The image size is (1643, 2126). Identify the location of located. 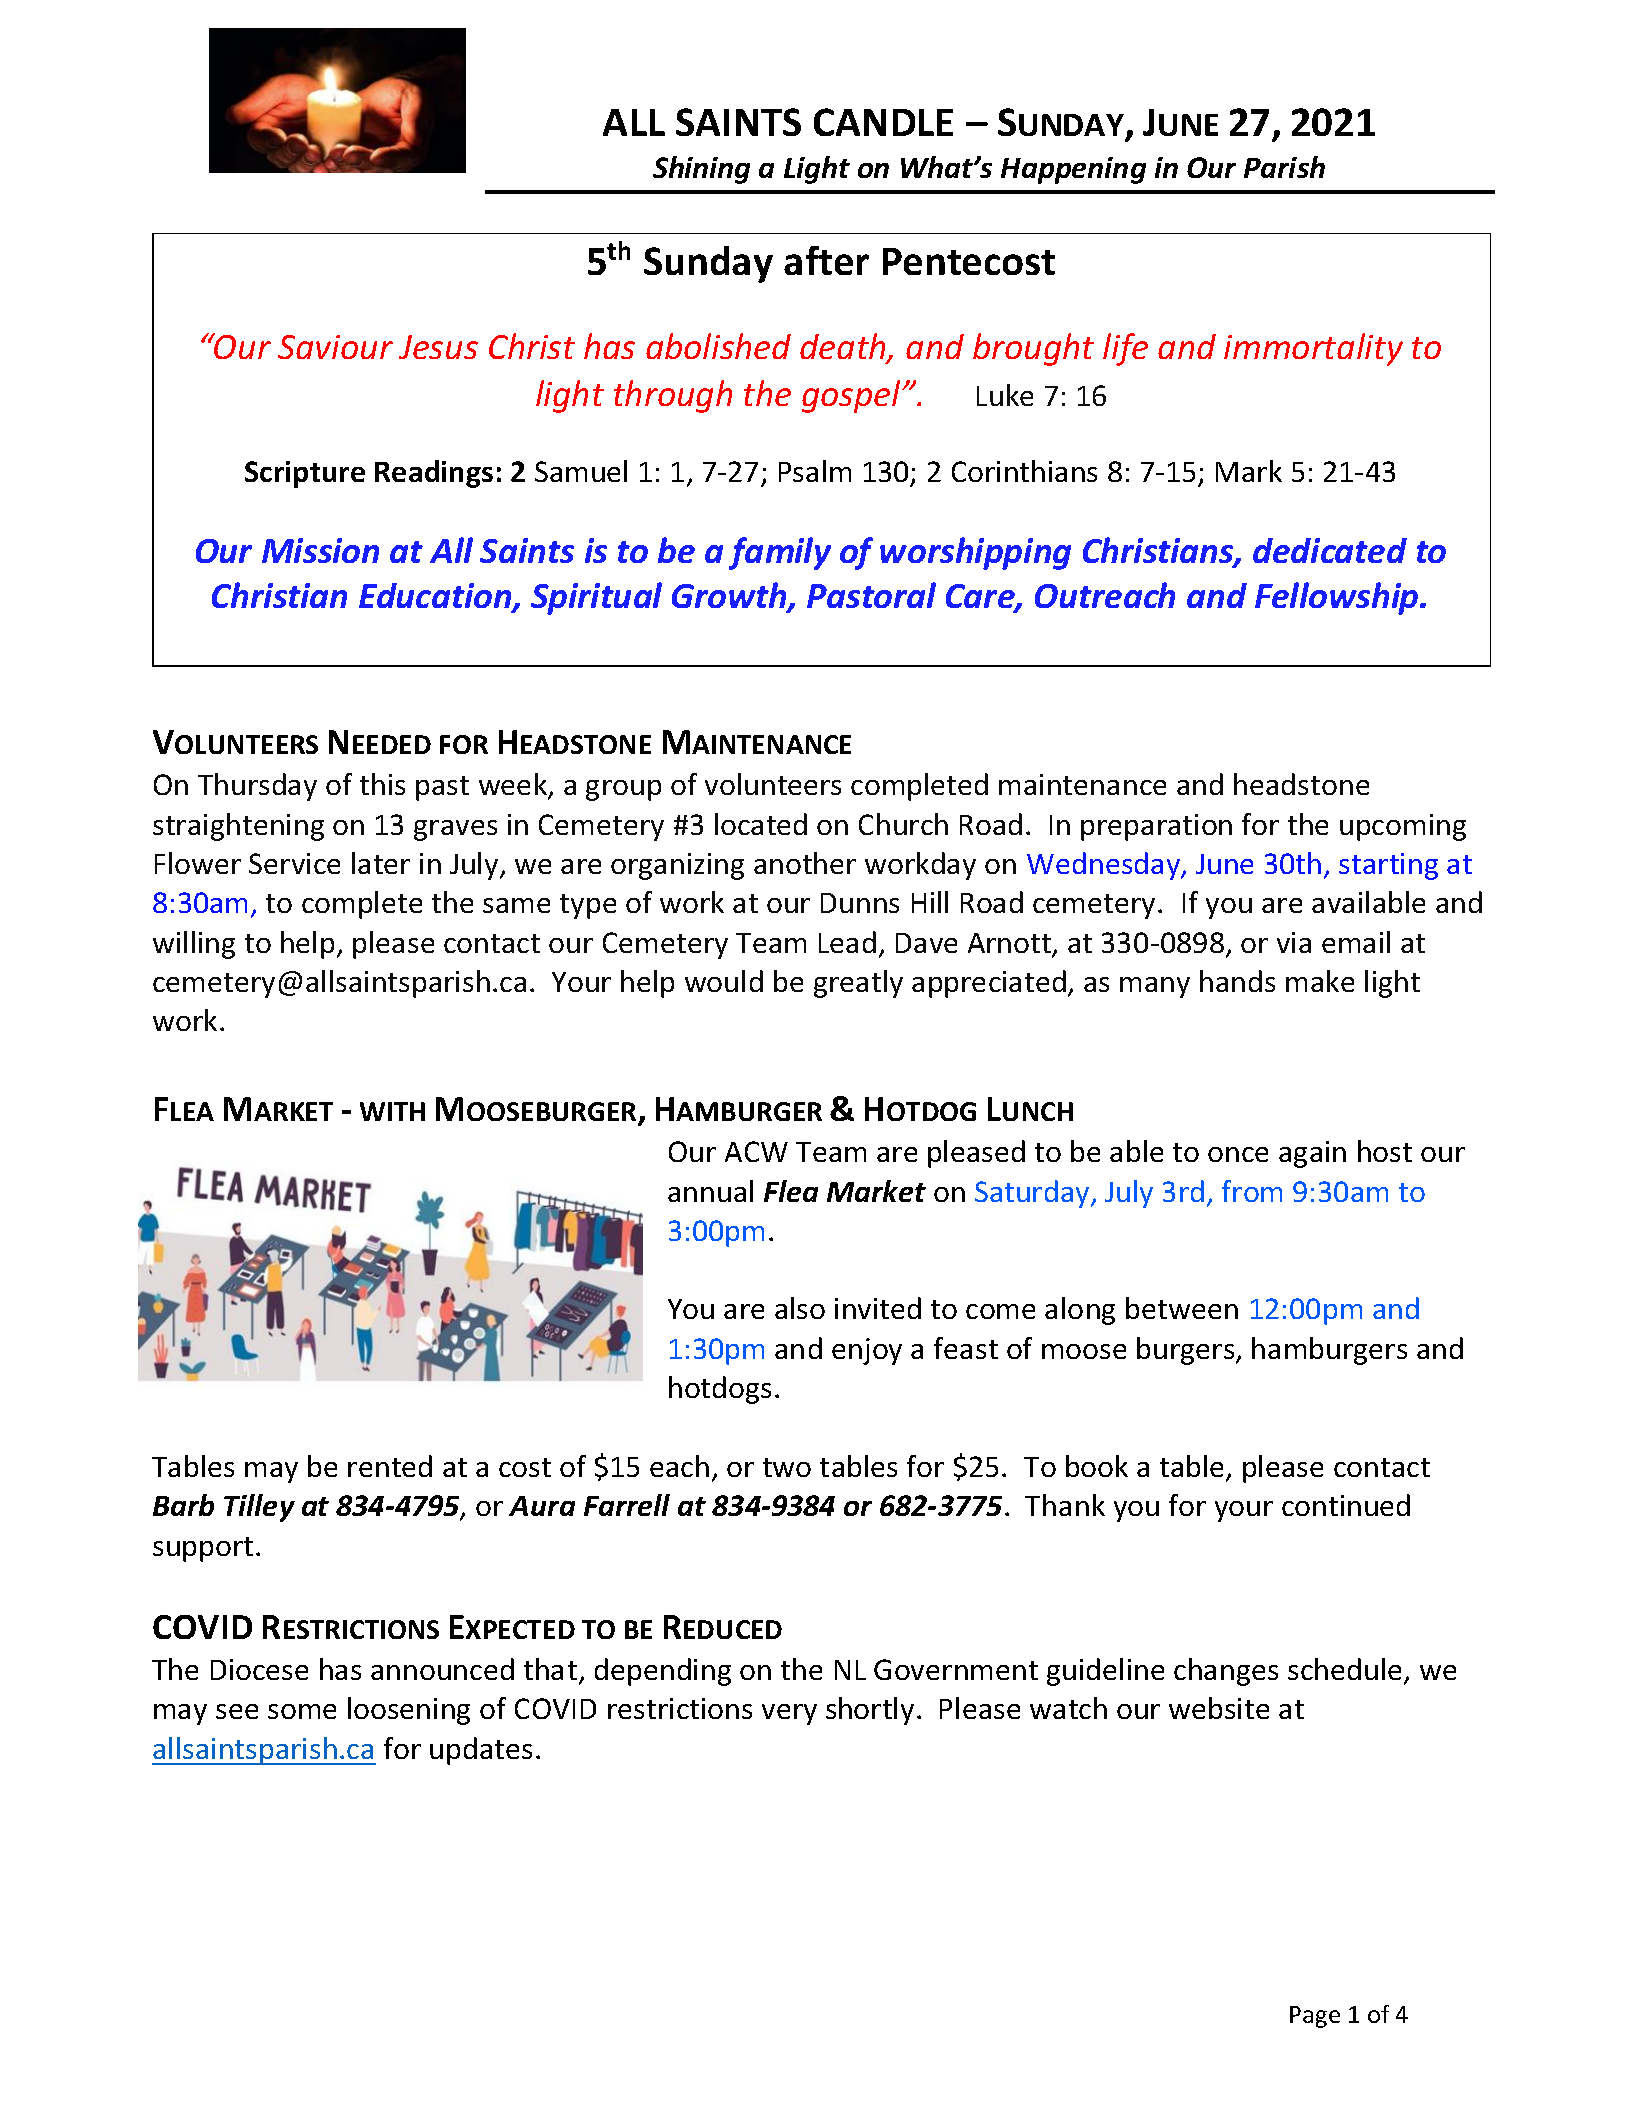
(761, 824).
